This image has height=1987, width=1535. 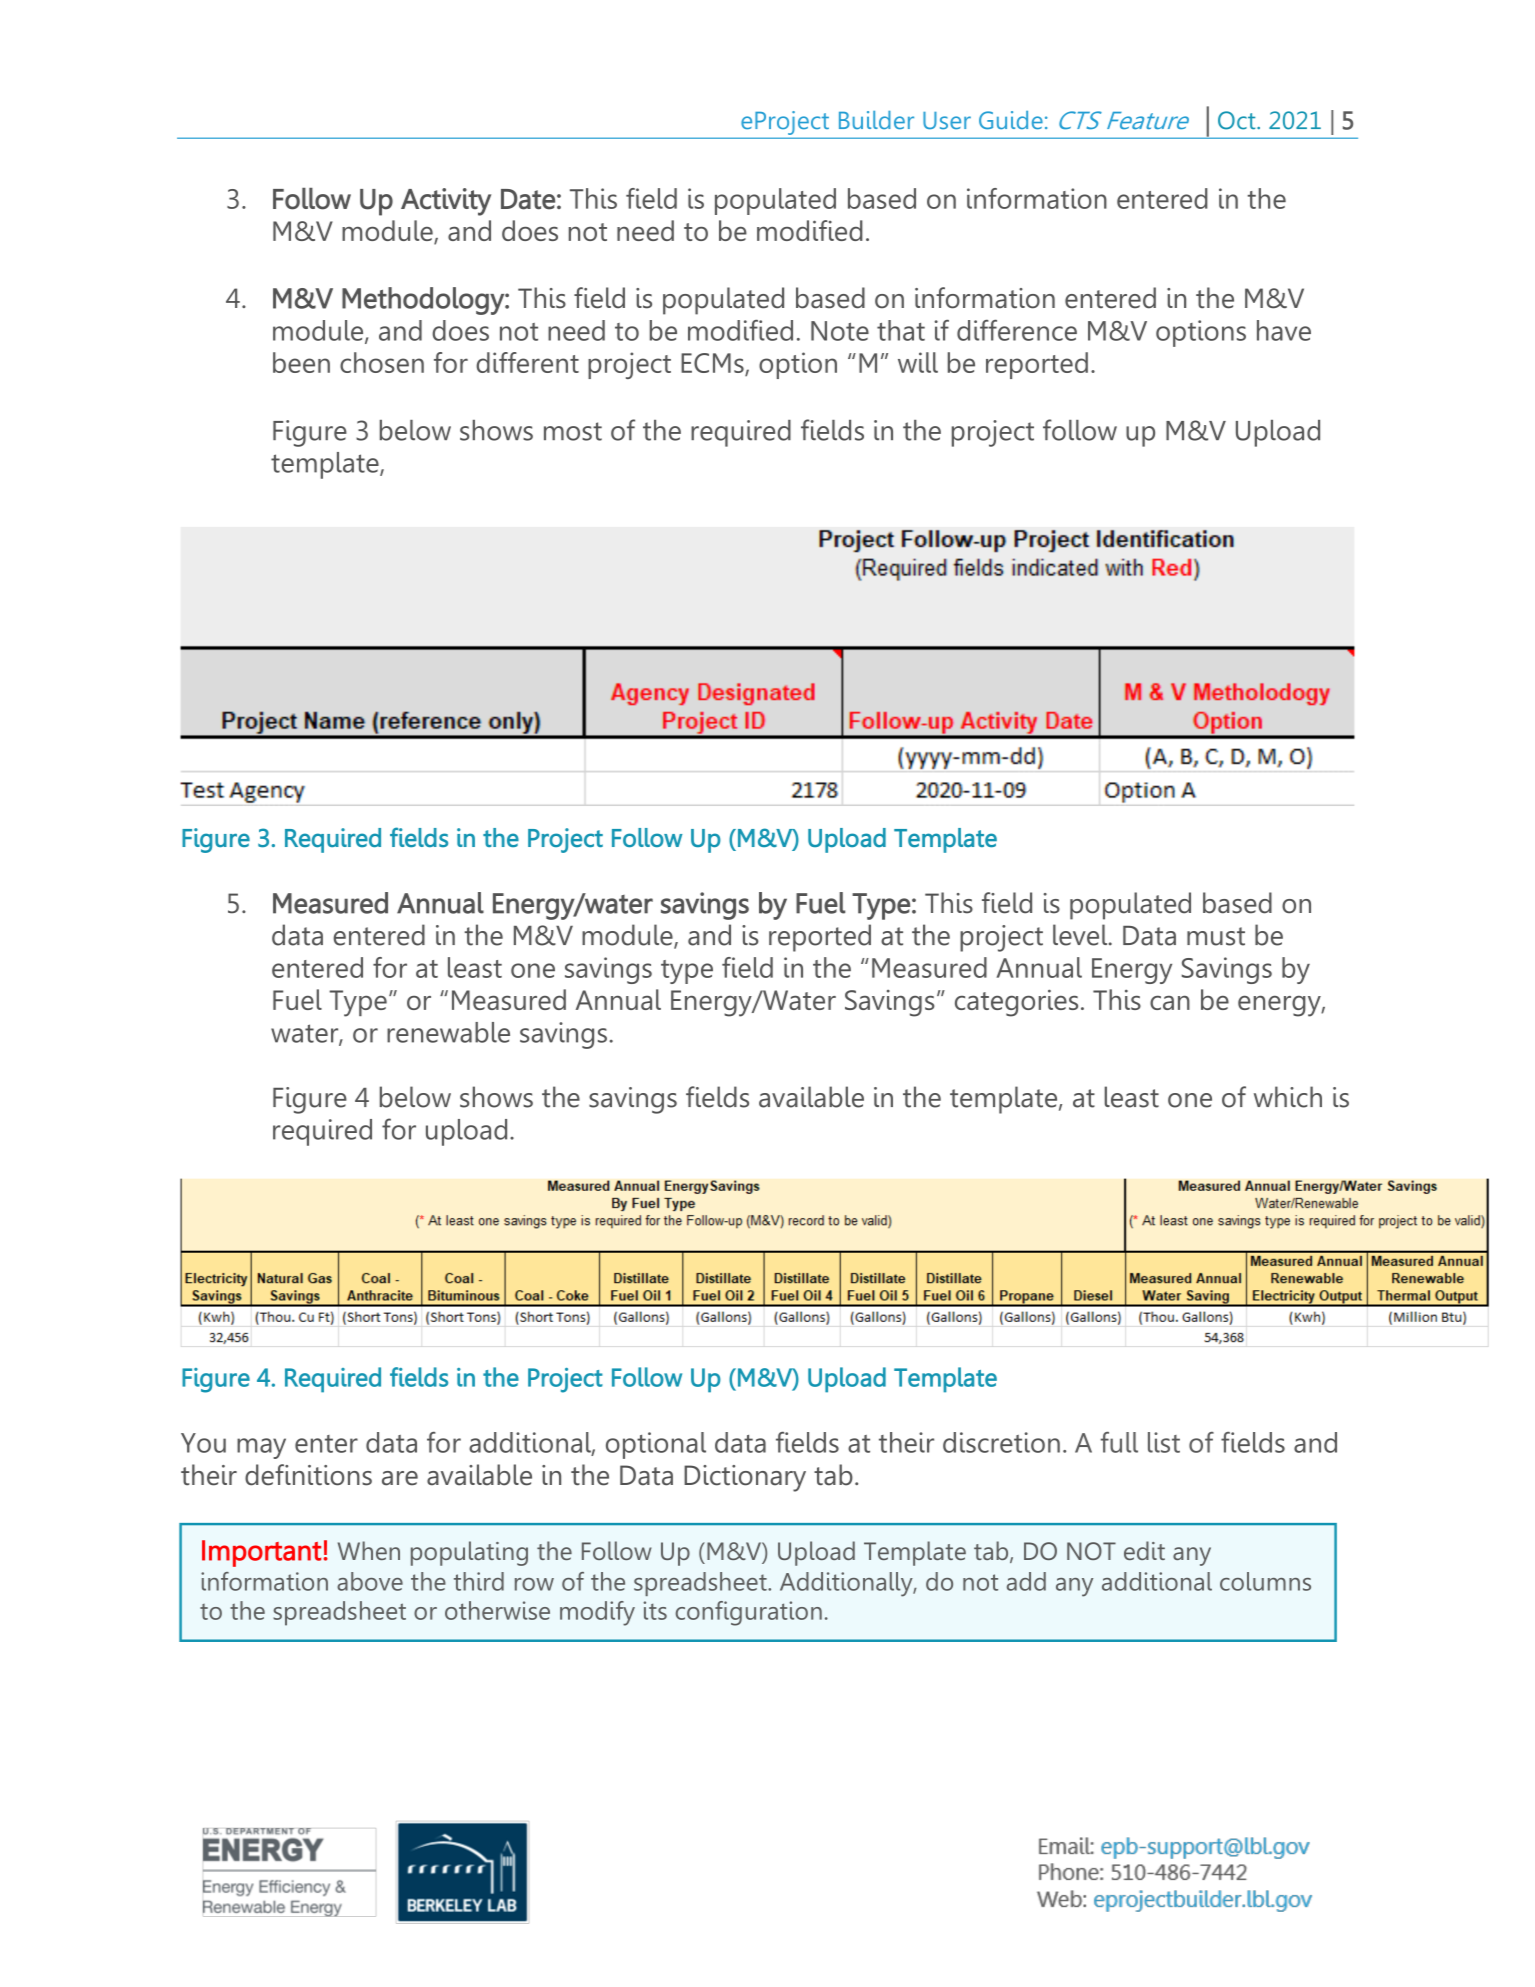 What do you see at coordinates (876, 120) in the image?
I see `Builder` at bounding box center [876, 120].
